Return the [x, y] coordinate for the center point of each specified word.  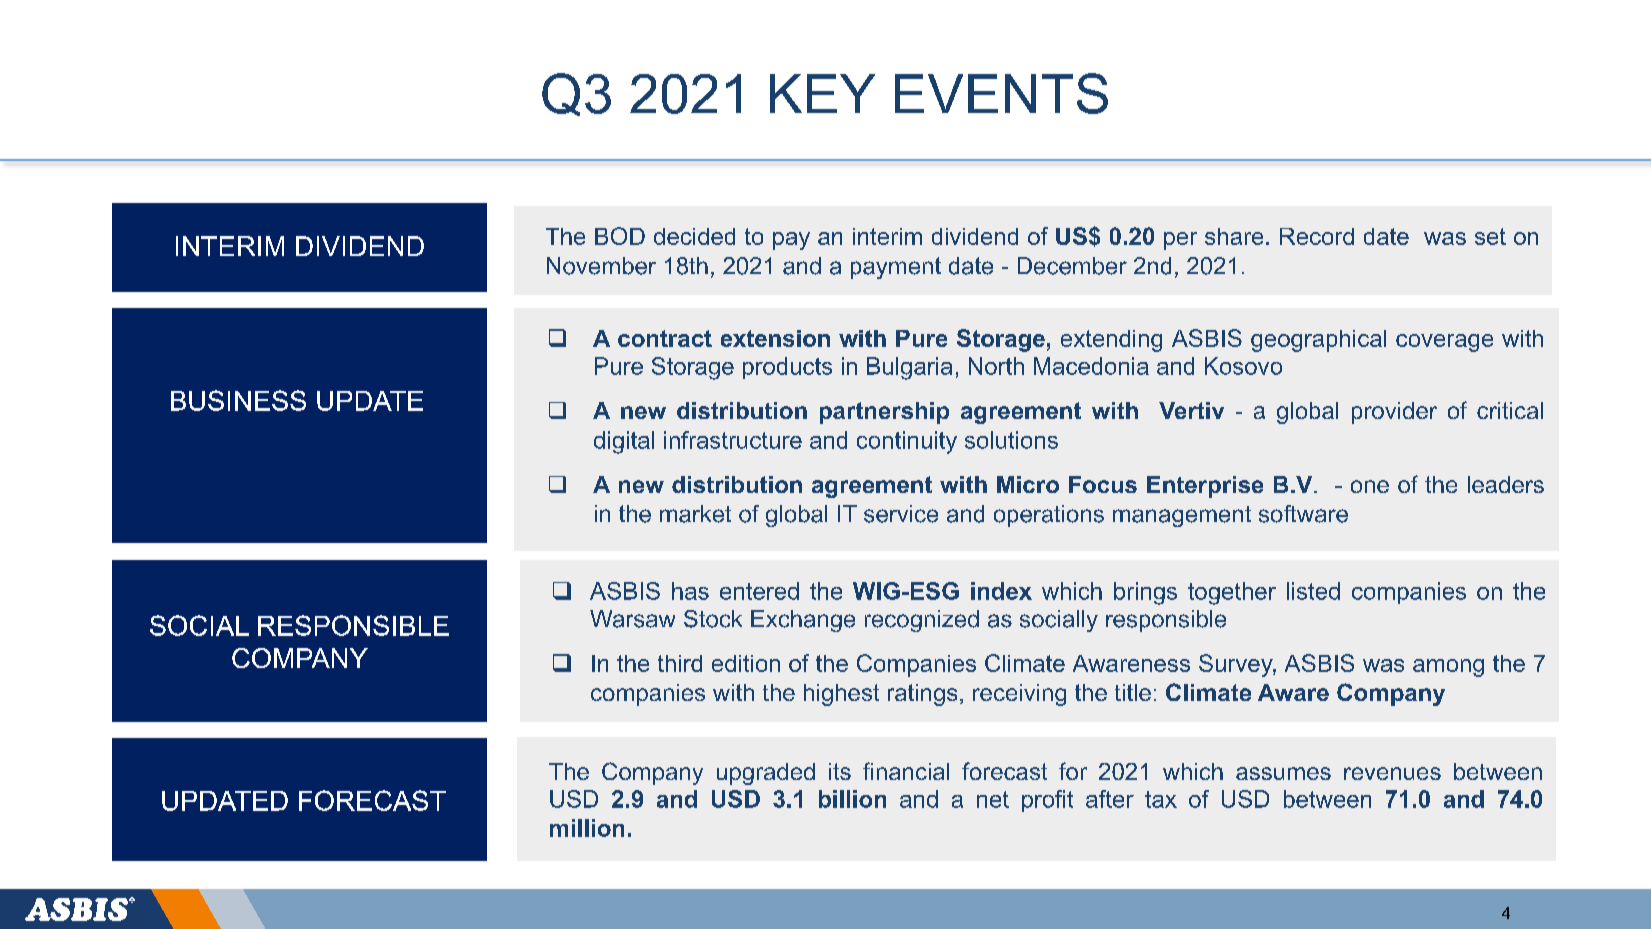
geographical [1318, 341]
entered [759, 591]
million [587, 828]
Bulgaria [909, 368]
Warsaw [632, 619]
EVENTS [1001, 93]
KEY [822, 93]
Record [1317, 236]
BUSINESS [238, 400]
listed [1313, 591]
